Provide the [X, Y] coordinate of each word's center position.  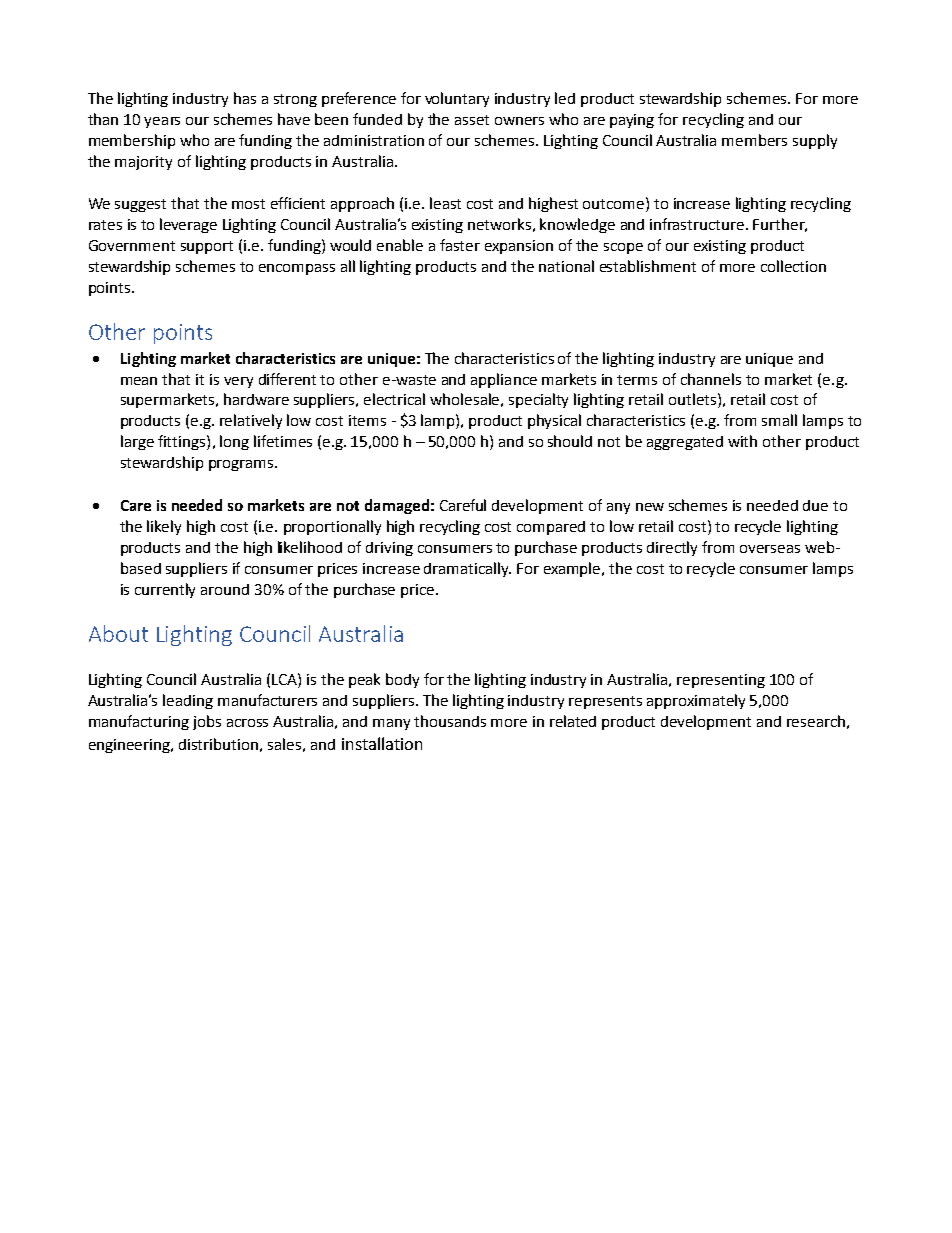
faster [460, 245]
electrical [394, 399]
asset [472, 120]
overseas [770, 549]
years [162, 122]
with [742, 441]
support [207, 247]
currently [165, 590]
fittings [183, 442]
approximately [696, 701]
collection [793, 266]
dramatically [467, 569]
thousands [450, 721]
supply [815, 141]
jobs [207, 722]
